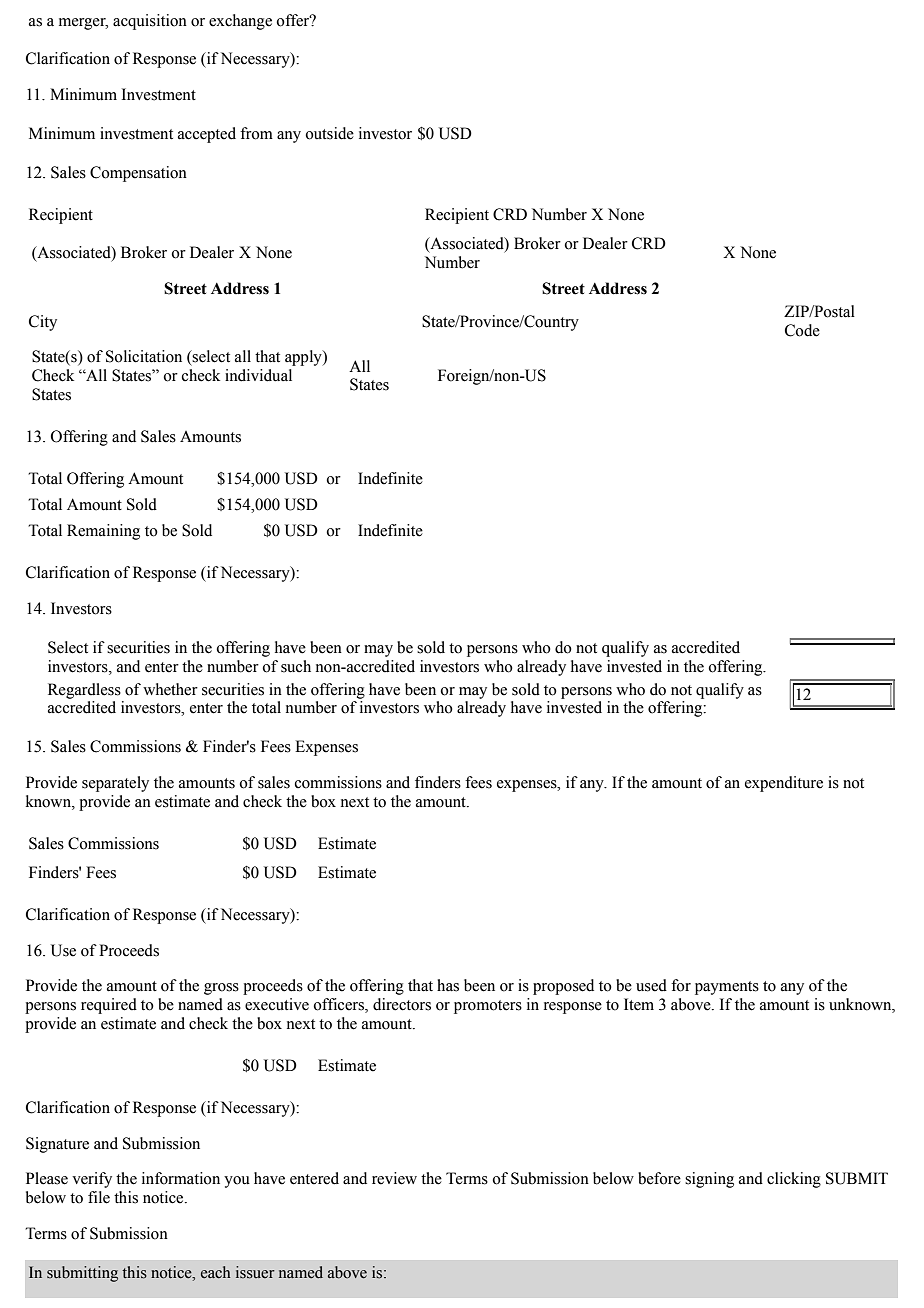  I want to click on file, so click(99, 1197).
